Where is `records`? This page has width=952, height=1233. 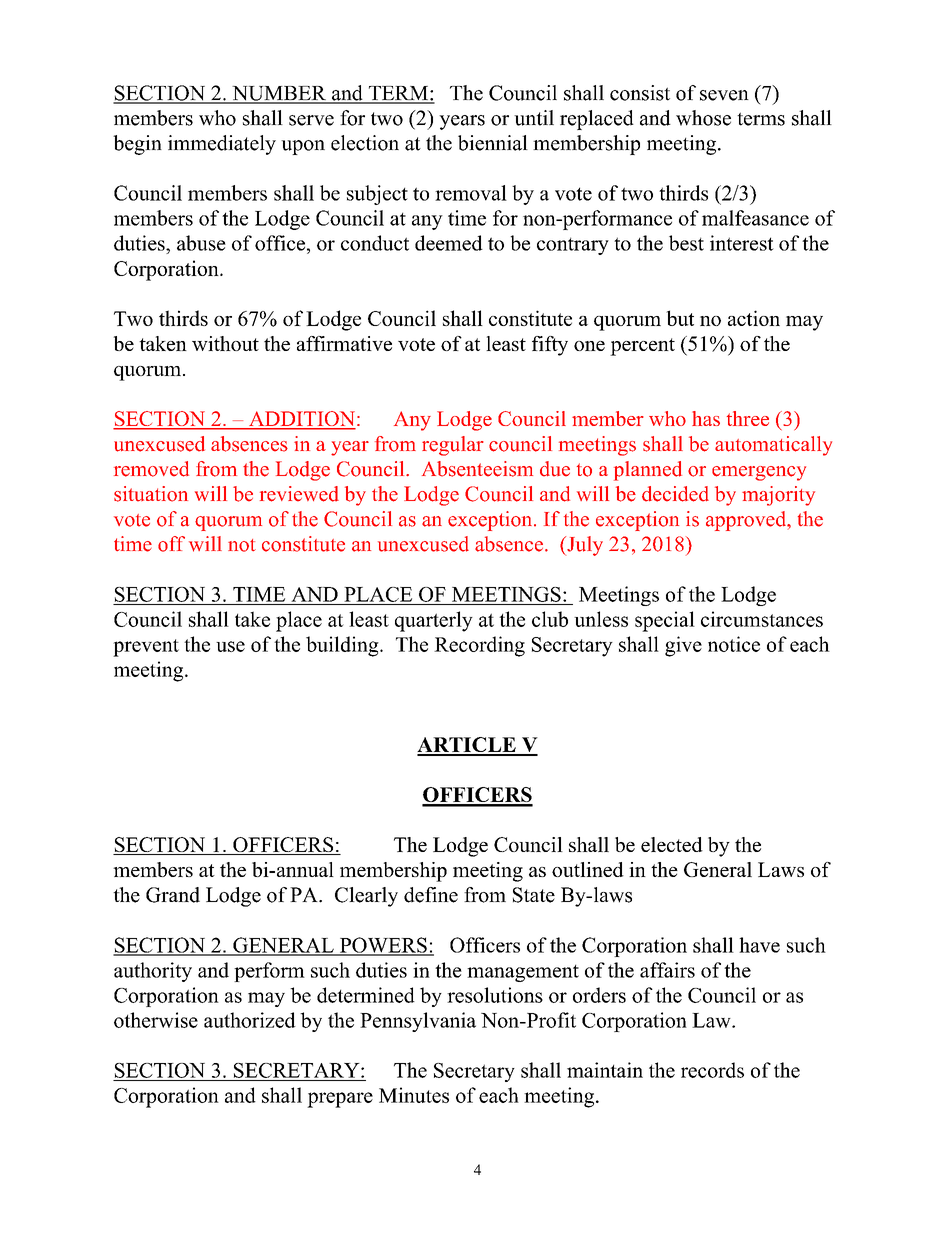
records is located at coordinates (712, 1070).
